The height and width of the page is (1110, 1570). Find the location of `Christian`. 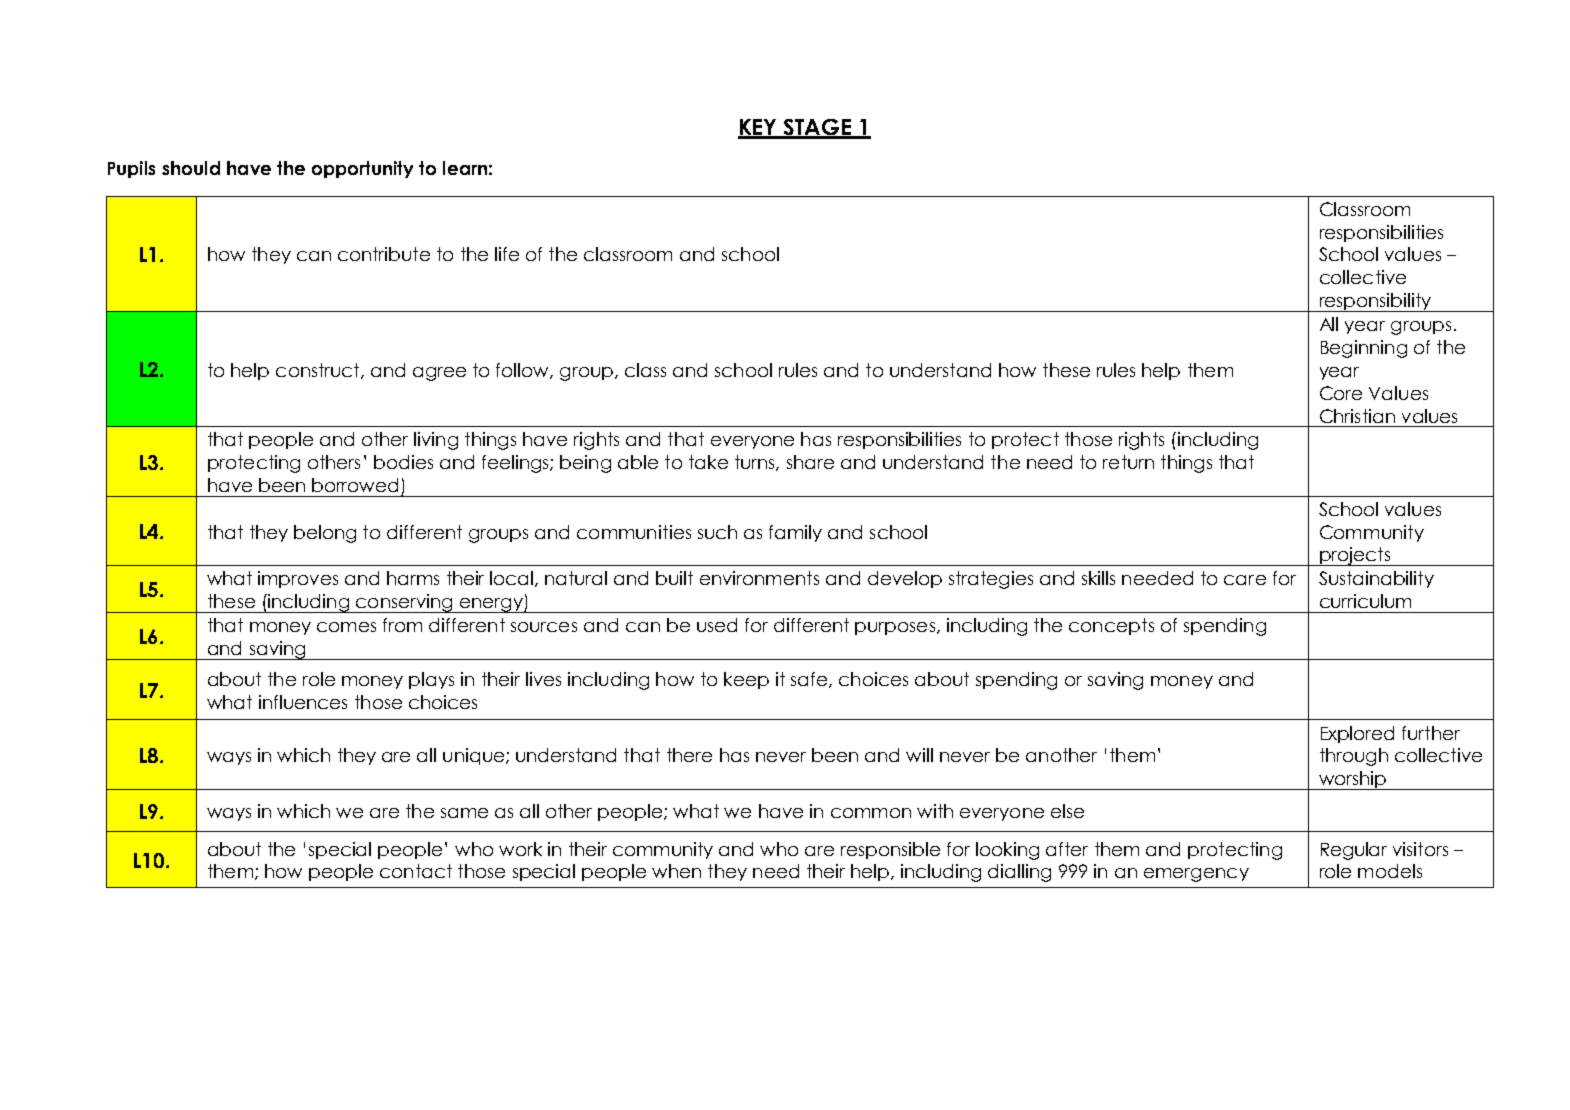

Christian is located at coordinates (1357, 416).
